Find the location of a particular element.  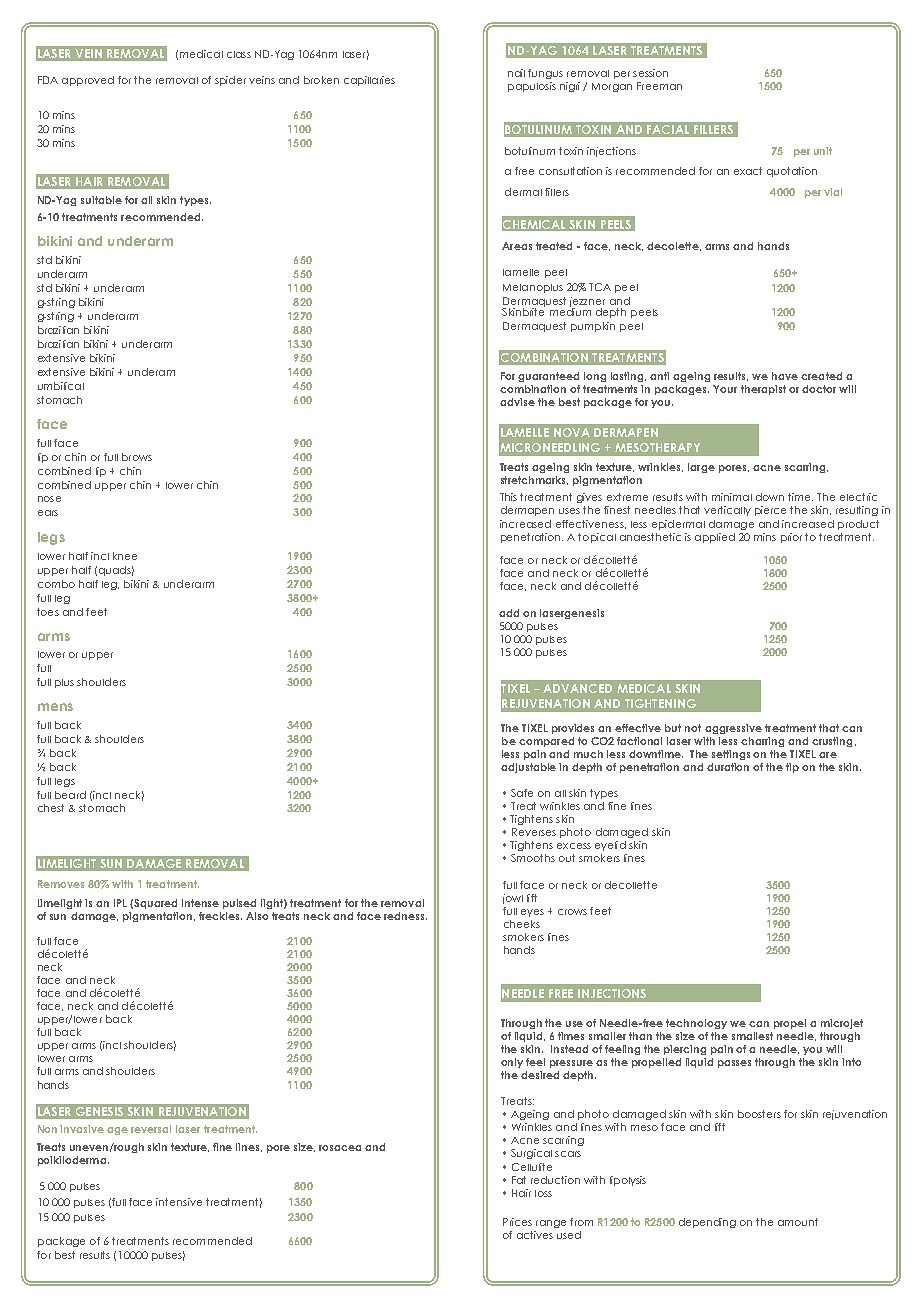

unit is located at coordinates (823, 151).
